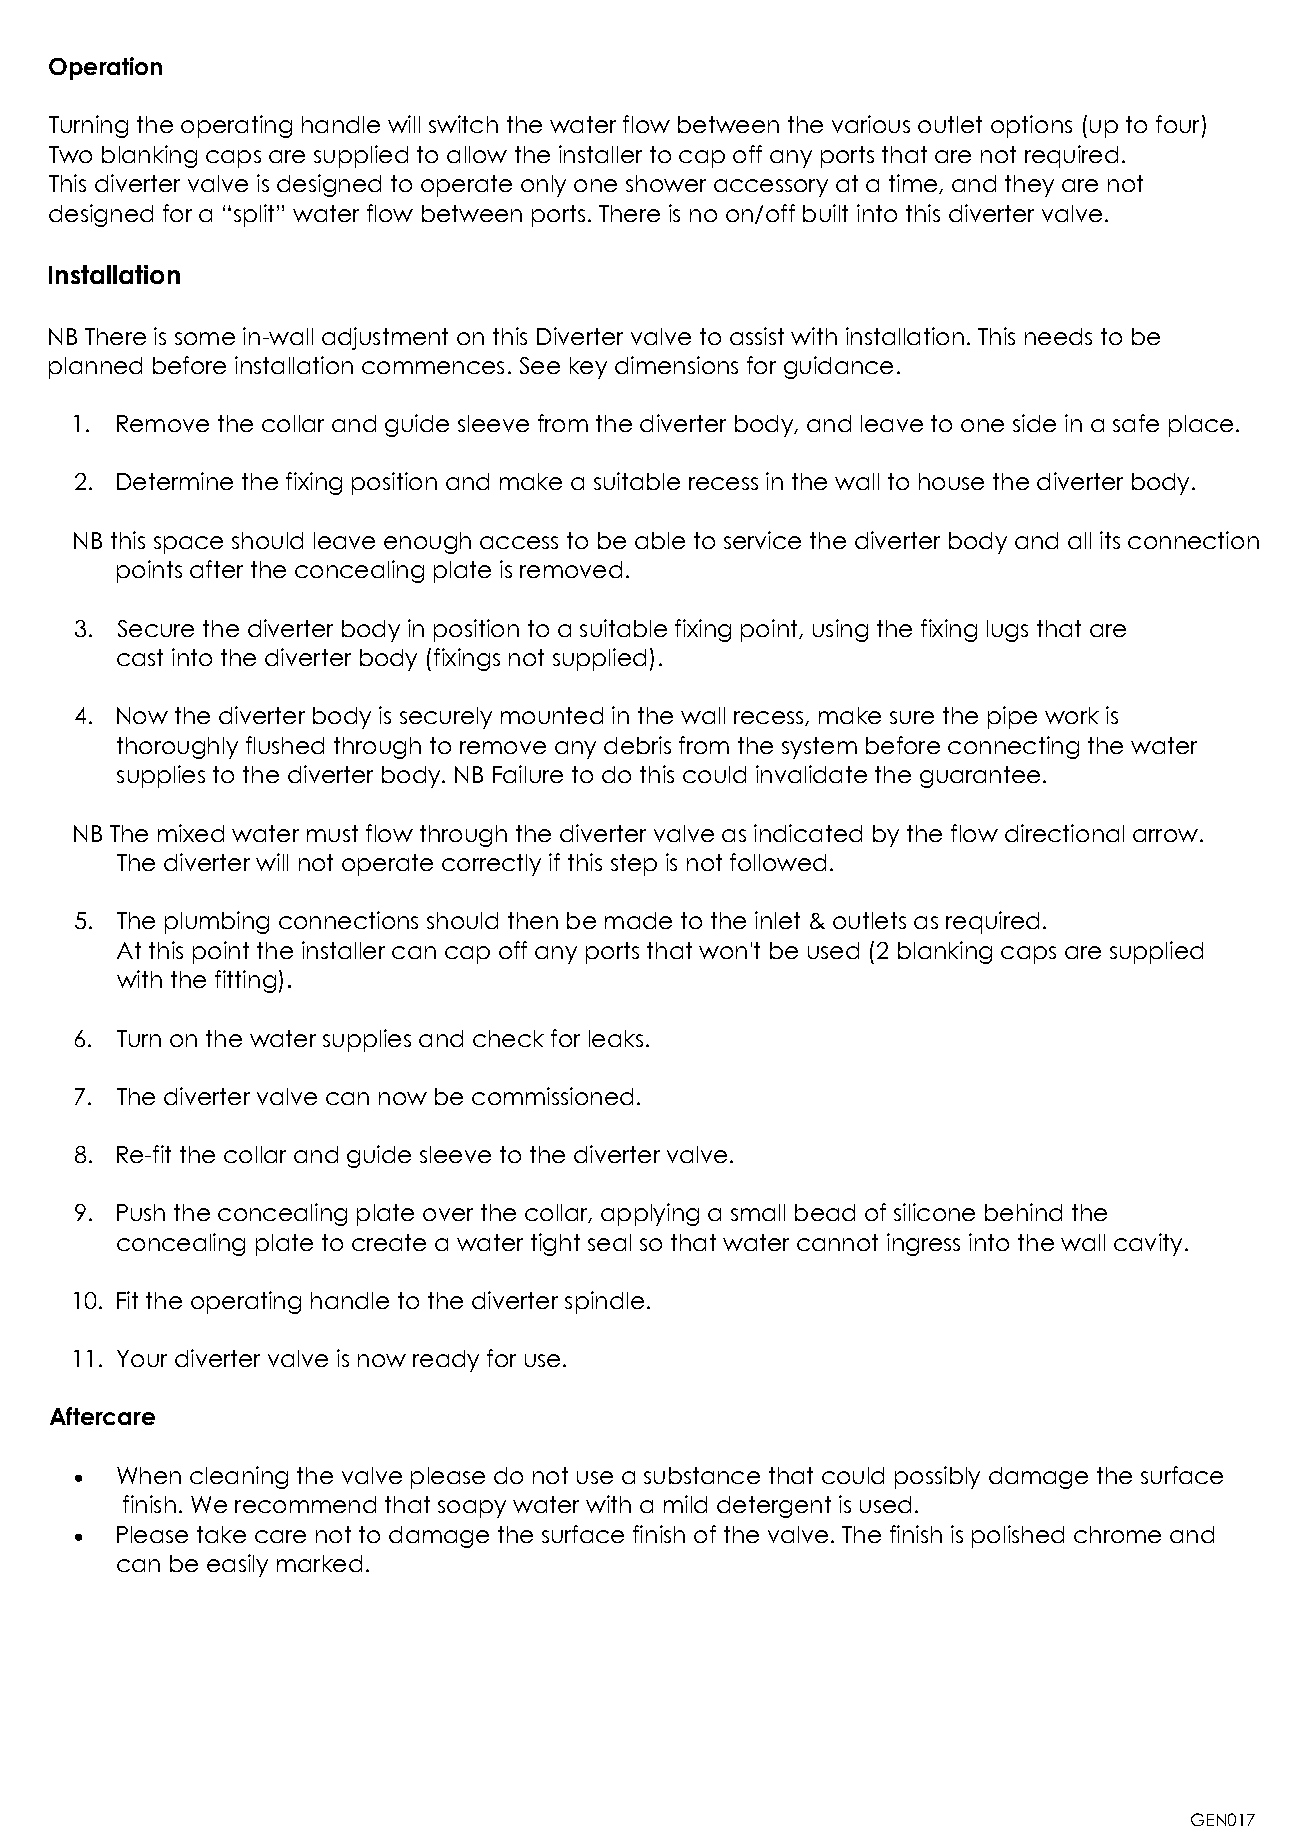 The width and height of the screenshot is (1303, 1844). What do you see at coordinates (141, 1212) in the screenshot?
I see `Push` at bounding box center [141, 1212].
